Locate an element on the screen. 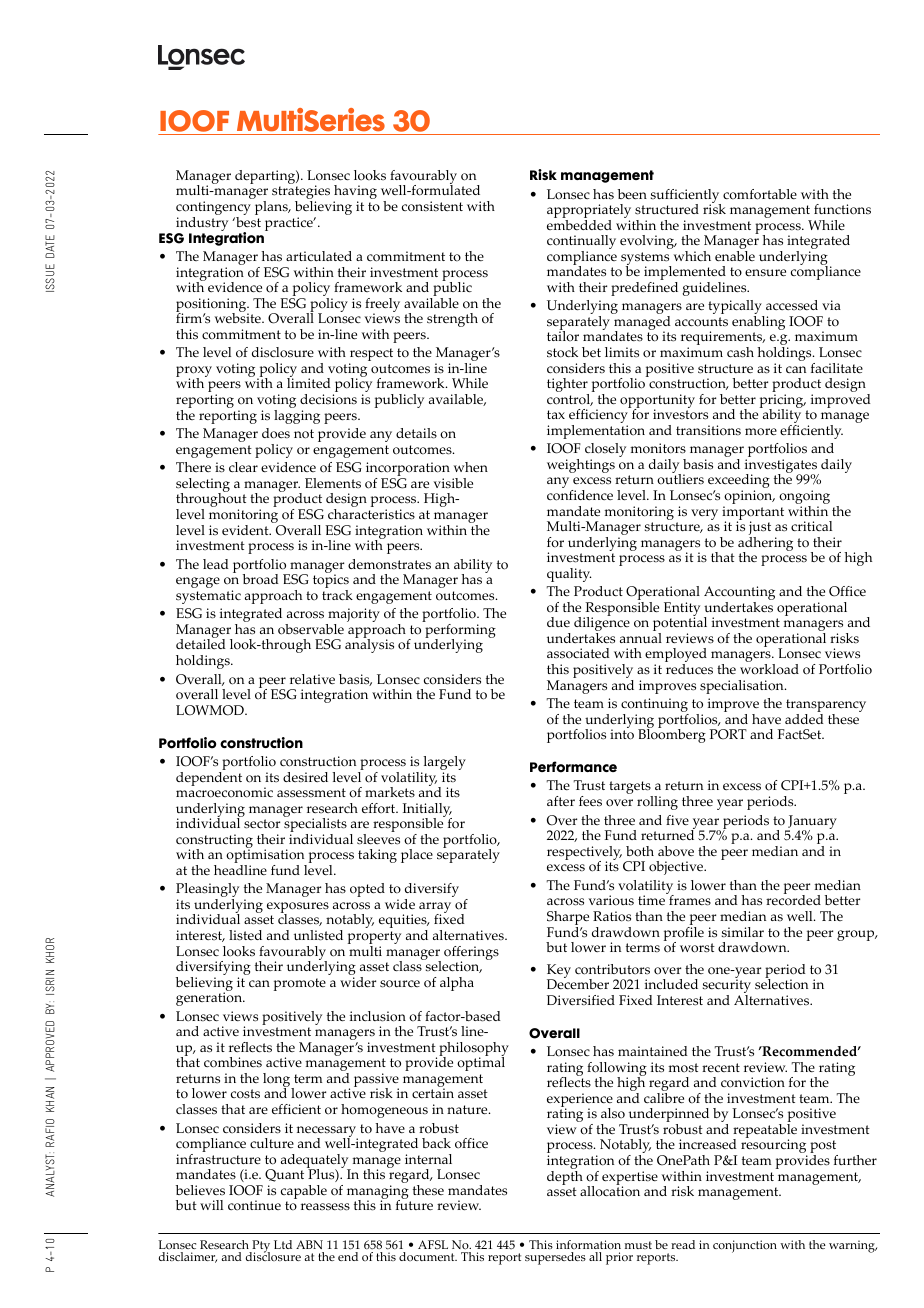 The width and height of the screenshot is (924, 1308). Performance is located at coordinates (573, 767).
